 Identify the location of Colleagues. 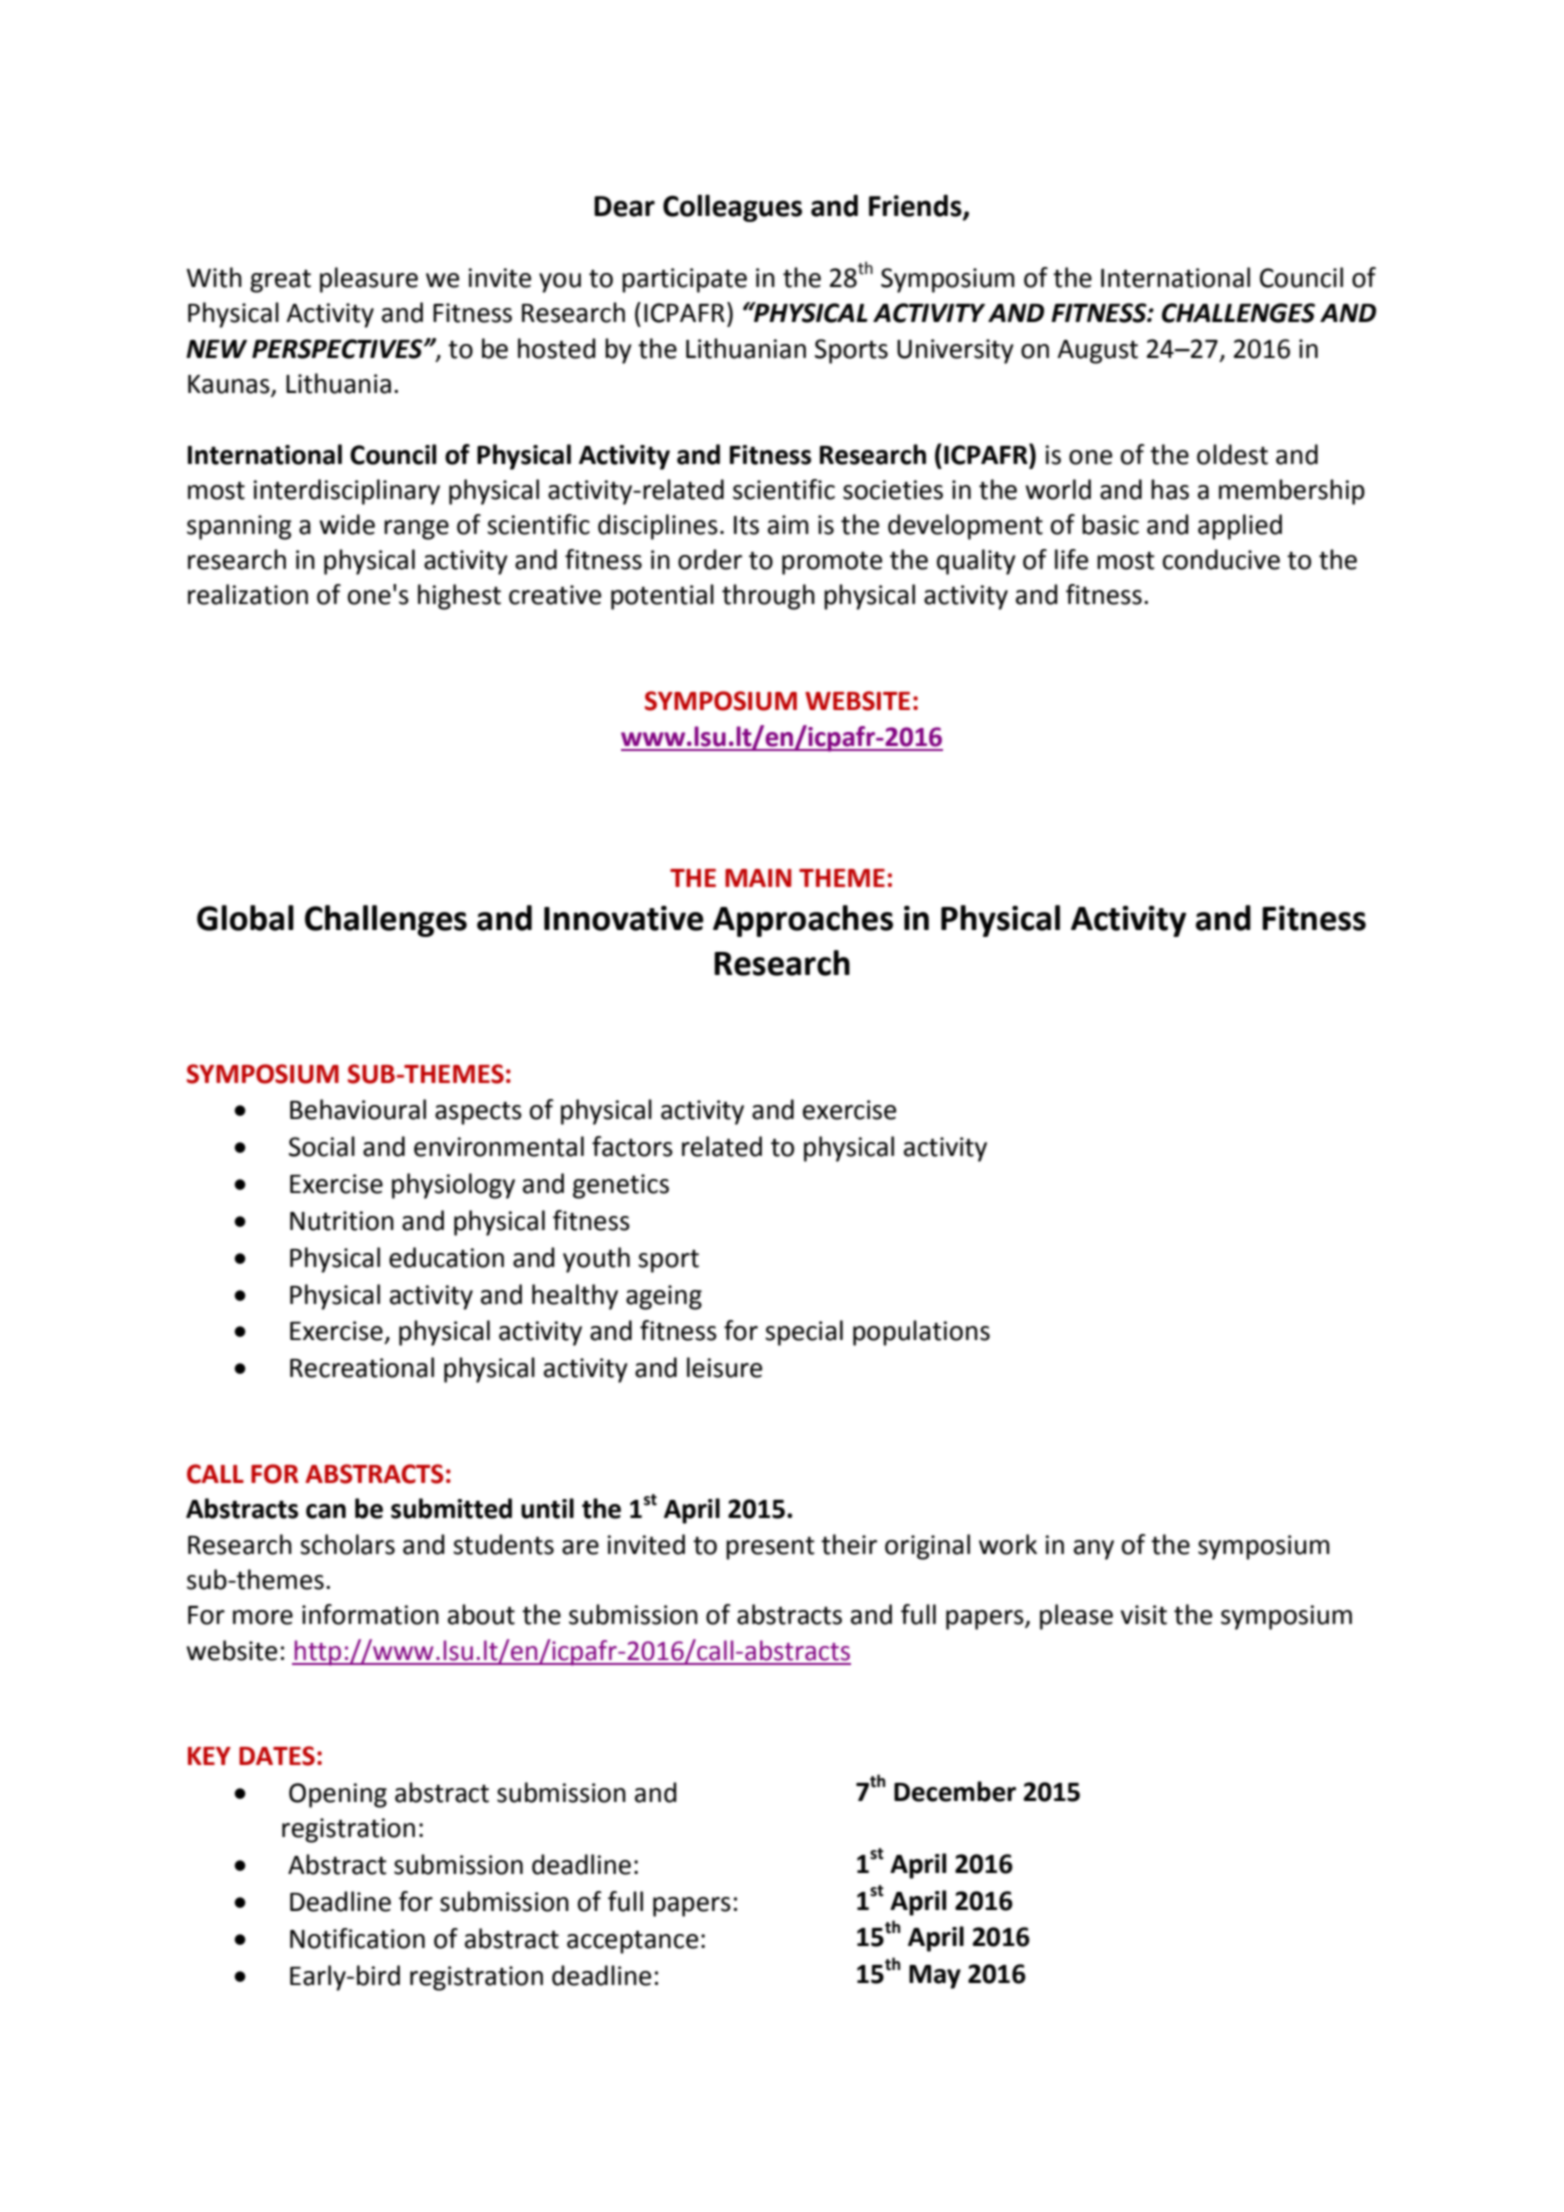
(732, 208).
